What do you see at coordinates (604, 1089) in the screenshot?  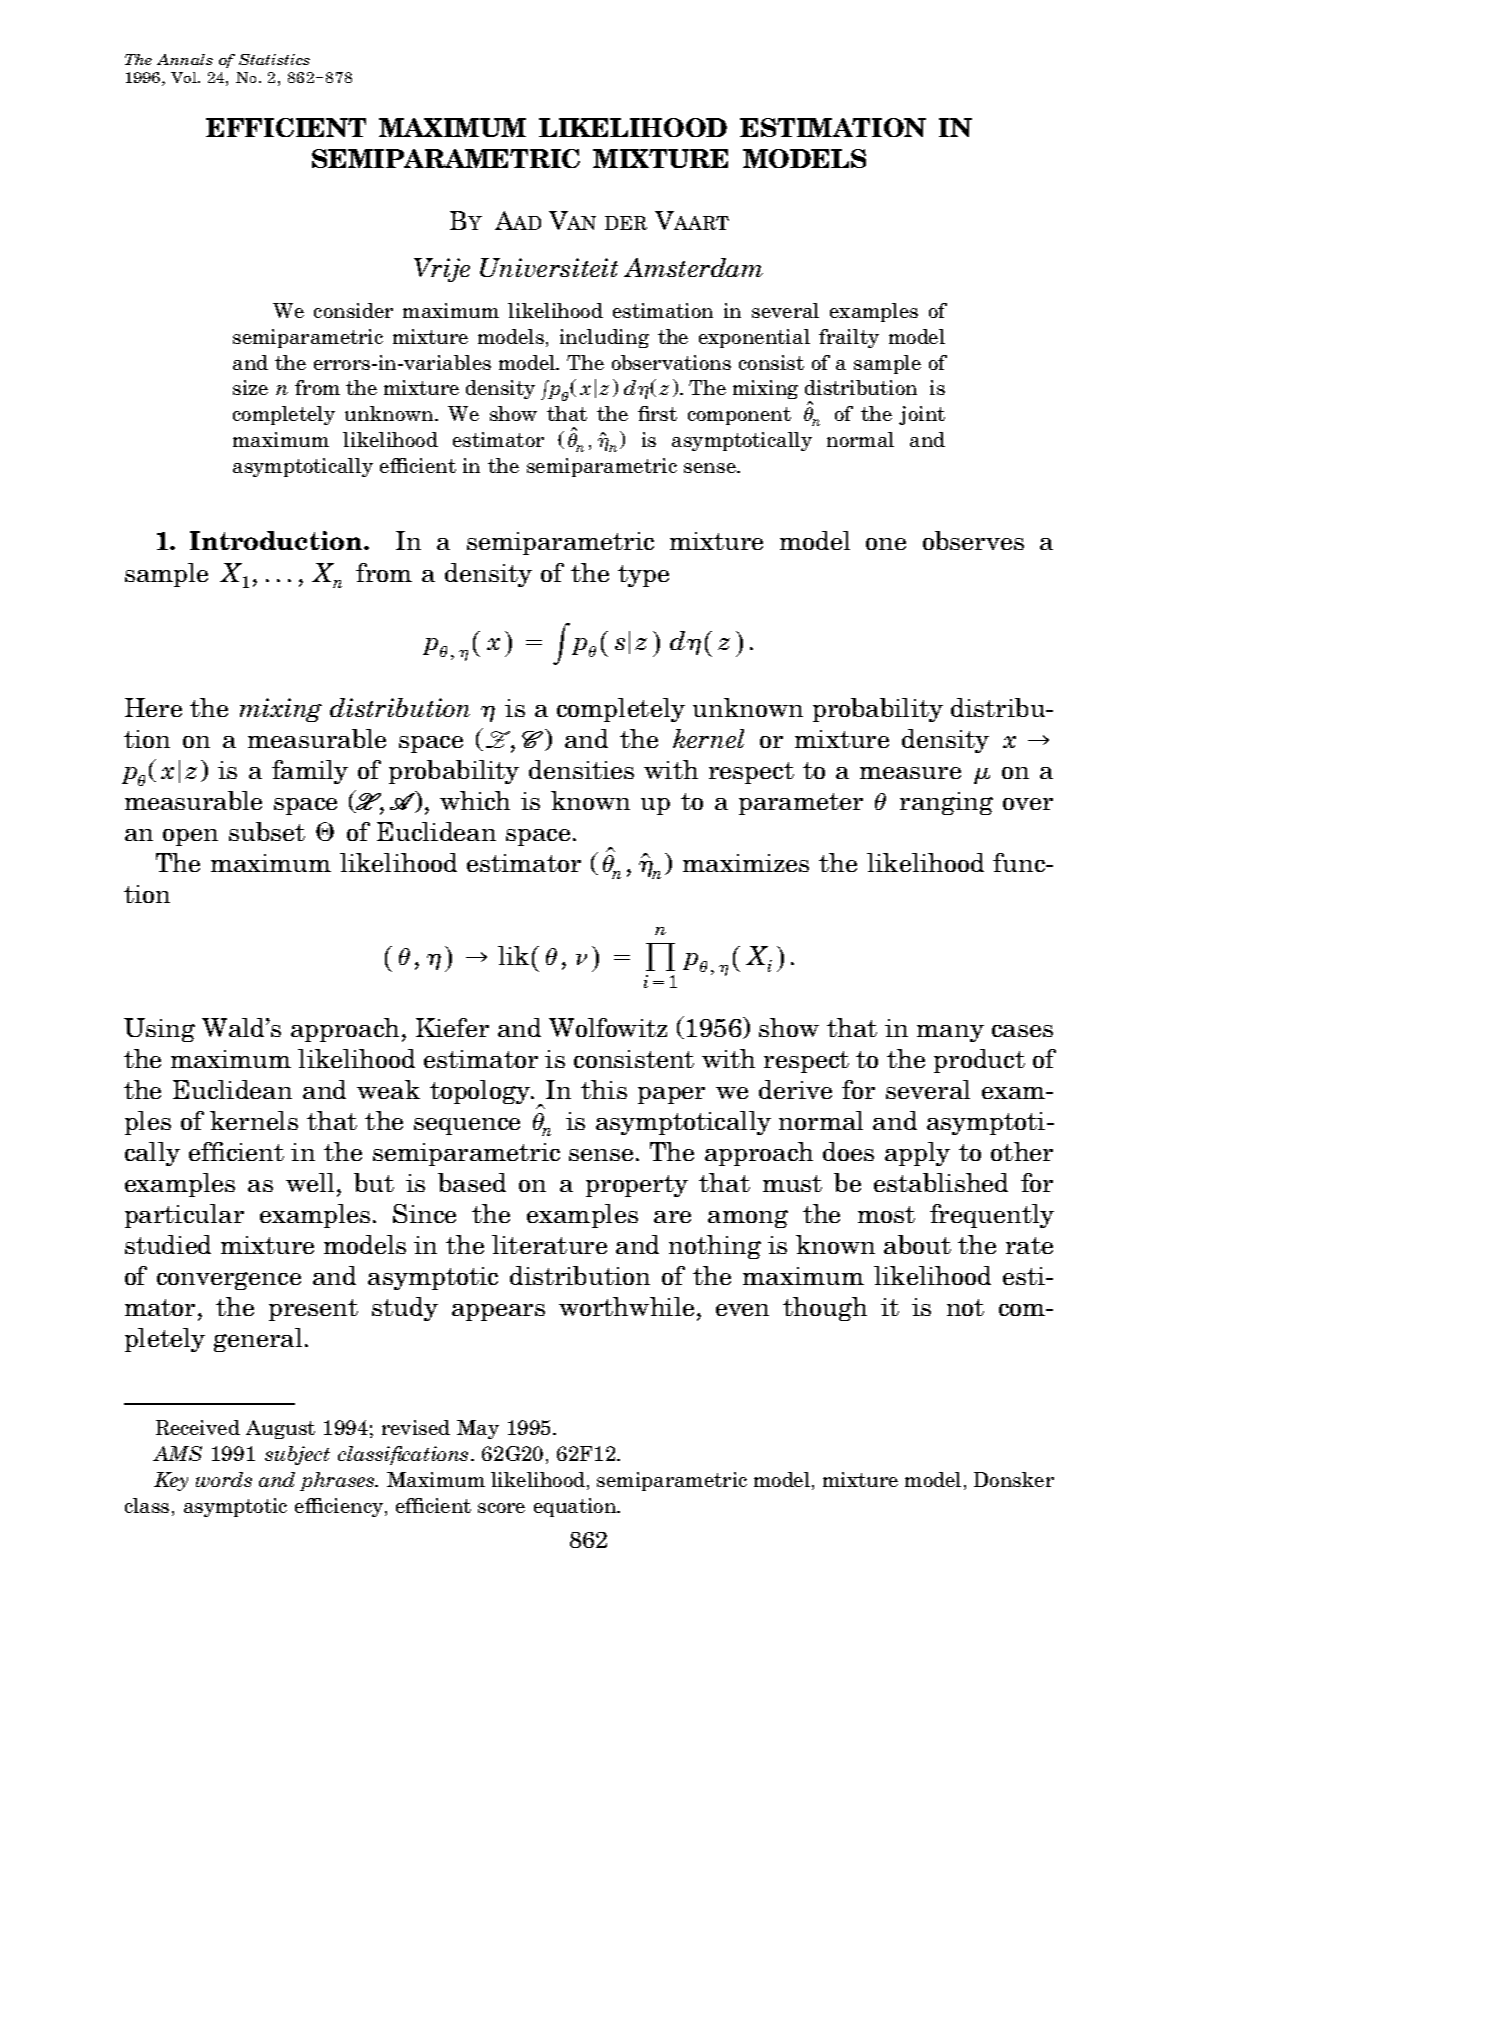 I see `this` at bounding box center [604, 1089].
